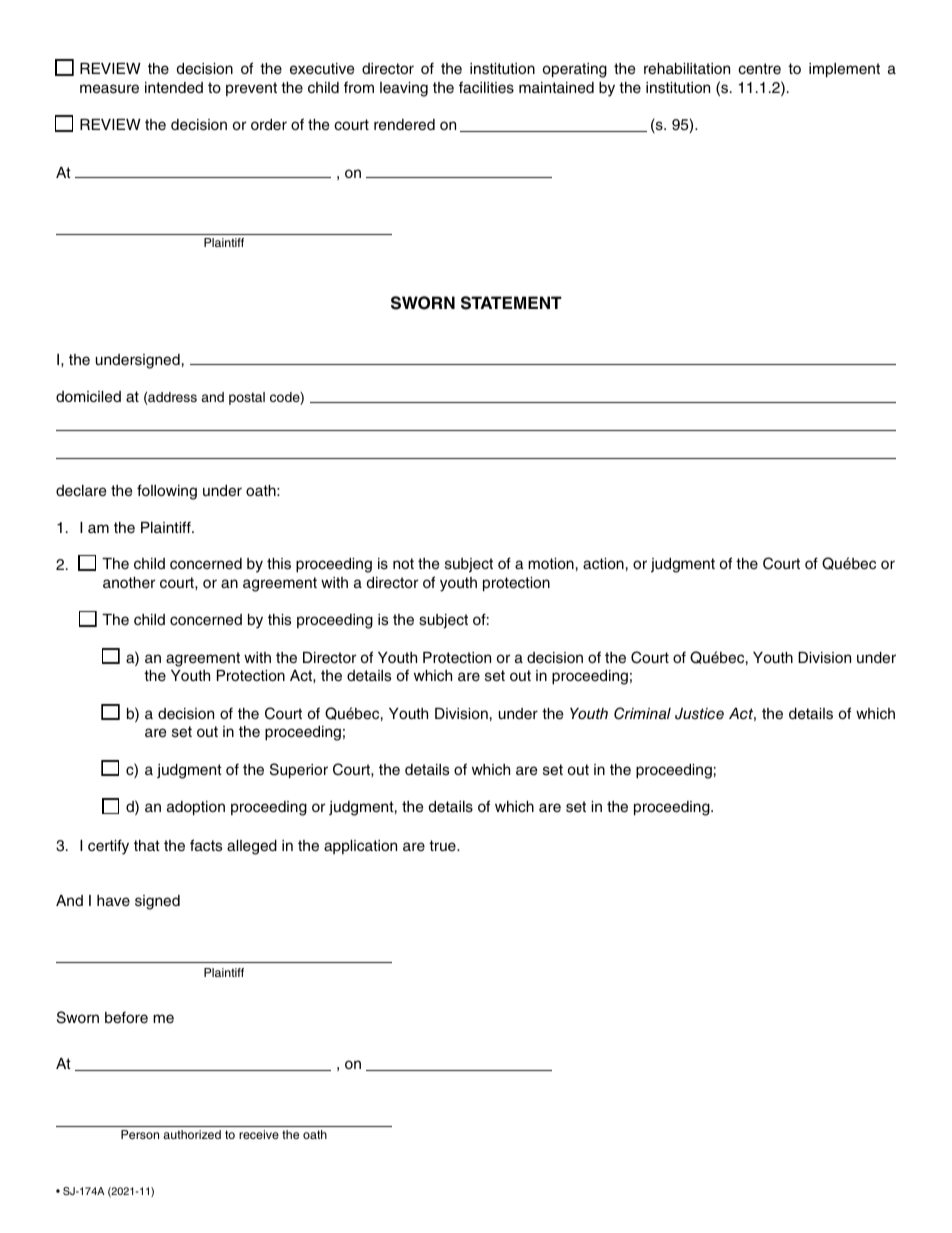 The width and height of the screenshot is (952, 1233). I want to click on adoption, so click(196, 808).
